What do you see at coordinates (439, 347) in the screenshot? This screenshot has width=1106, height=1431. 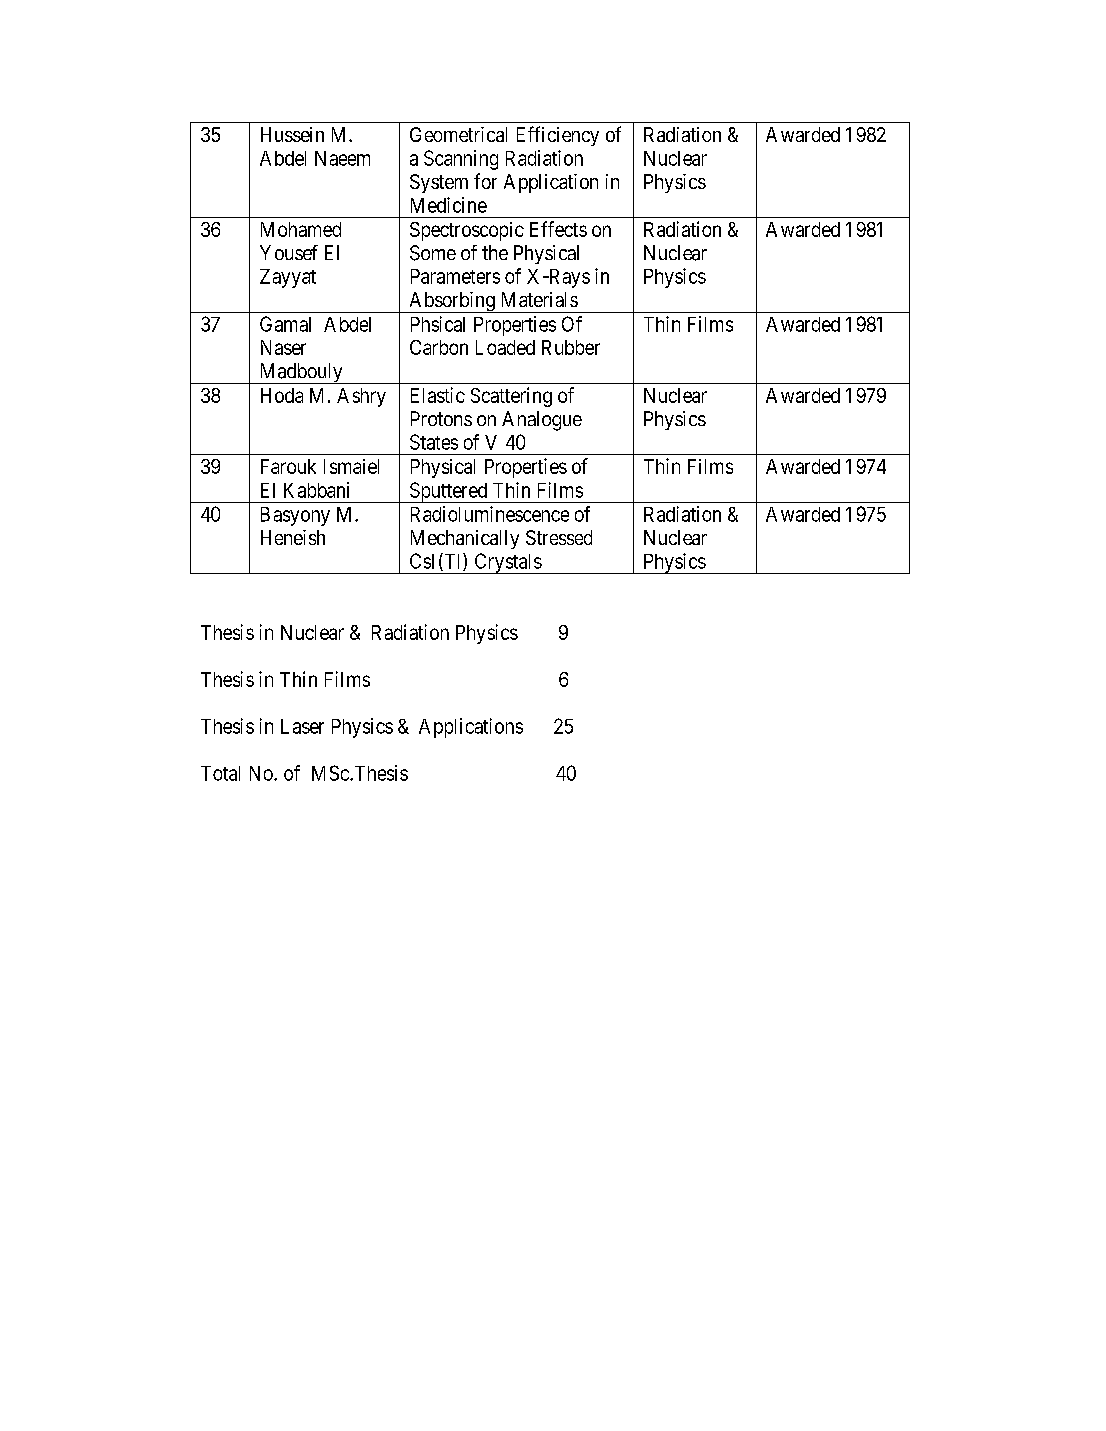 I see `Carbon` at bounding box center [439, 347].
